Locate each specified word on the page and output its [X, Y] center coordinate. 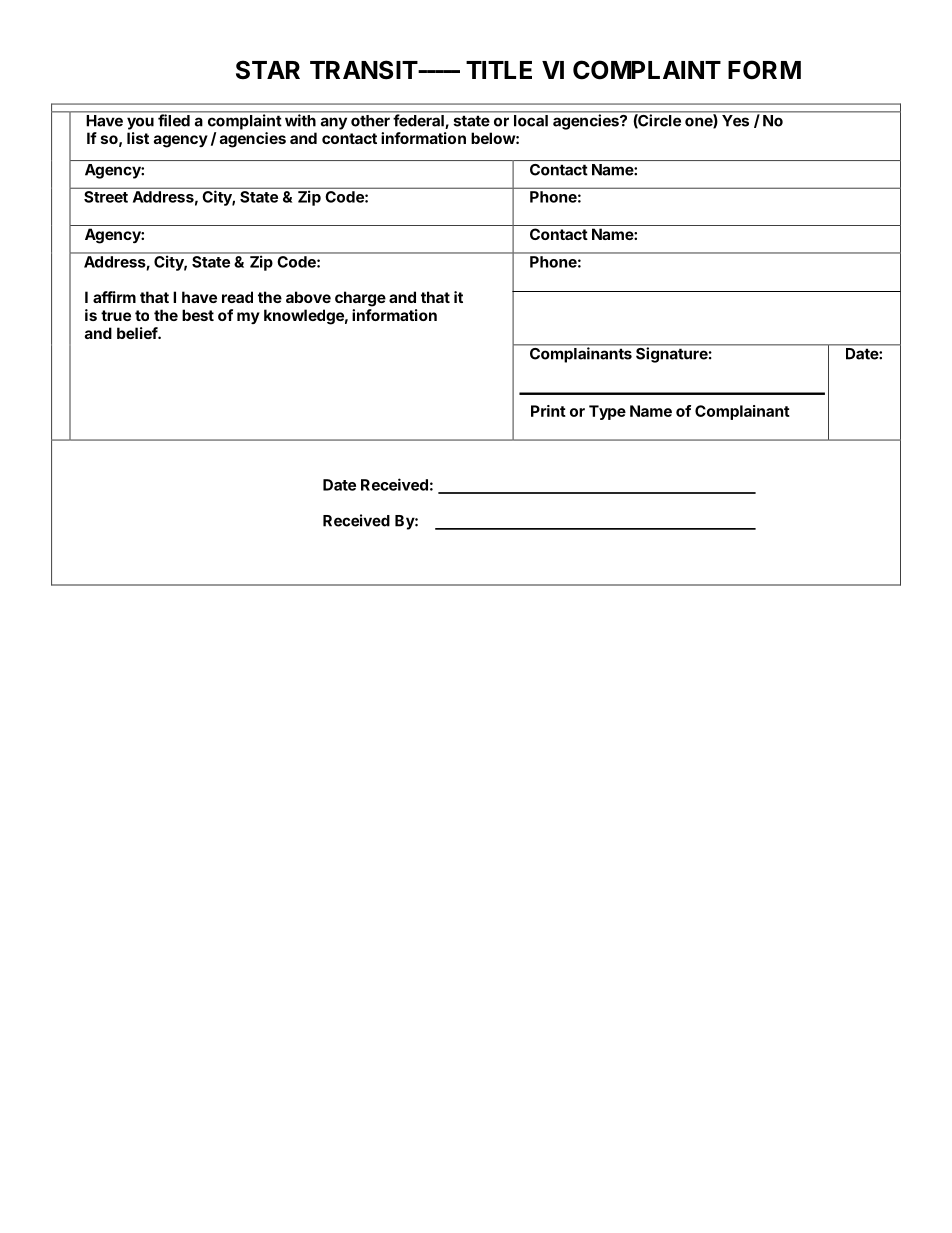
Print [548, 411]
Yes [735, 121]
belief [138, 333]
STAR [268, 70]
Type [607, 412]
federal [418, 120]
